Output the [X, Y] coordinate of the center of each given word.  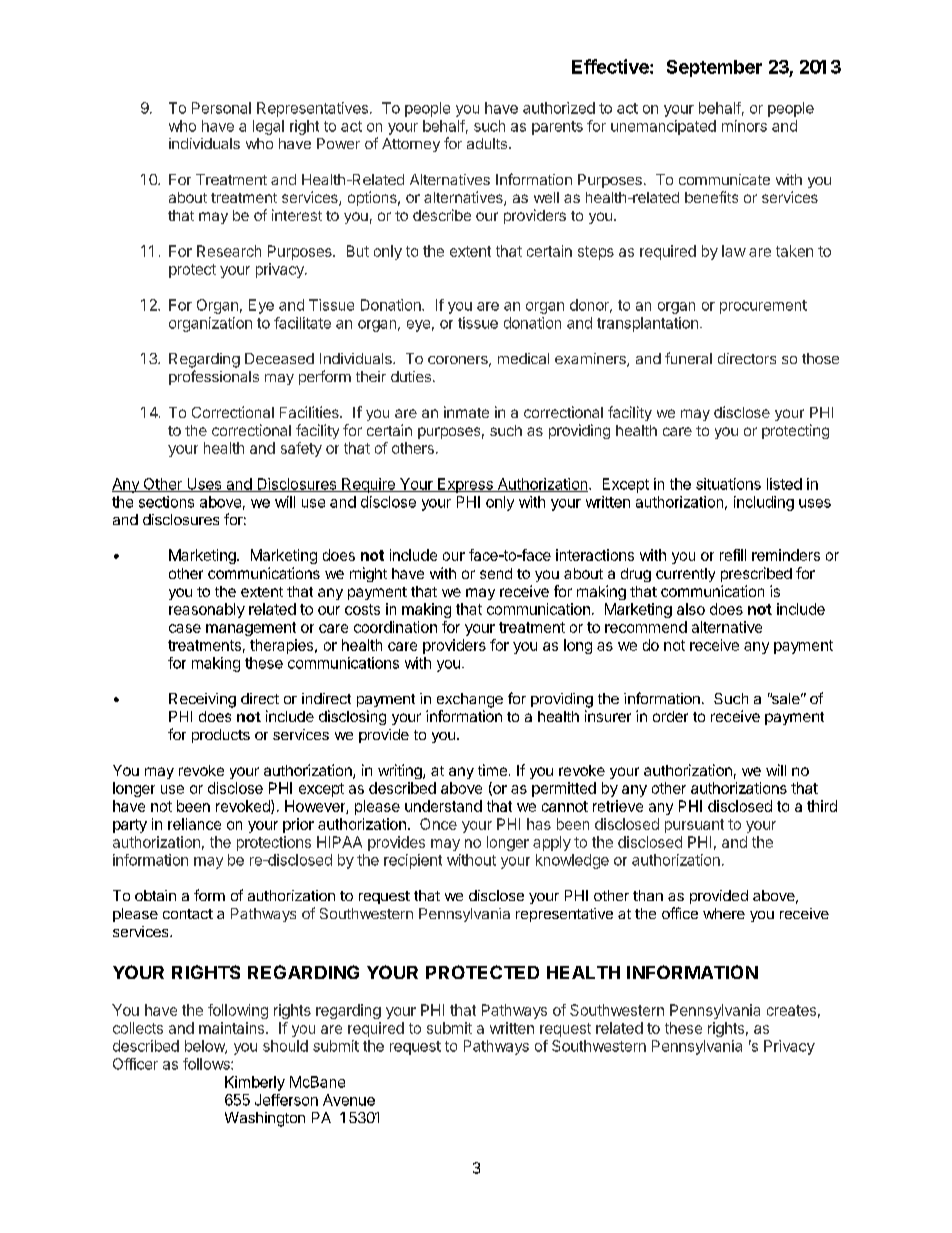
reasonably [207, 610]
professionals [214, 377]
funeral [688, 358]
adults [487, 143]
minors [744, 126]
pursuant [694, 826]
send [496, 573]
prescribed [756, 574]
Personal [221, 108]
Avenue [349, 1100]
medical [523, 358]
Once [438, 824]
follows [207, 1064]
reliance [194, 824]
